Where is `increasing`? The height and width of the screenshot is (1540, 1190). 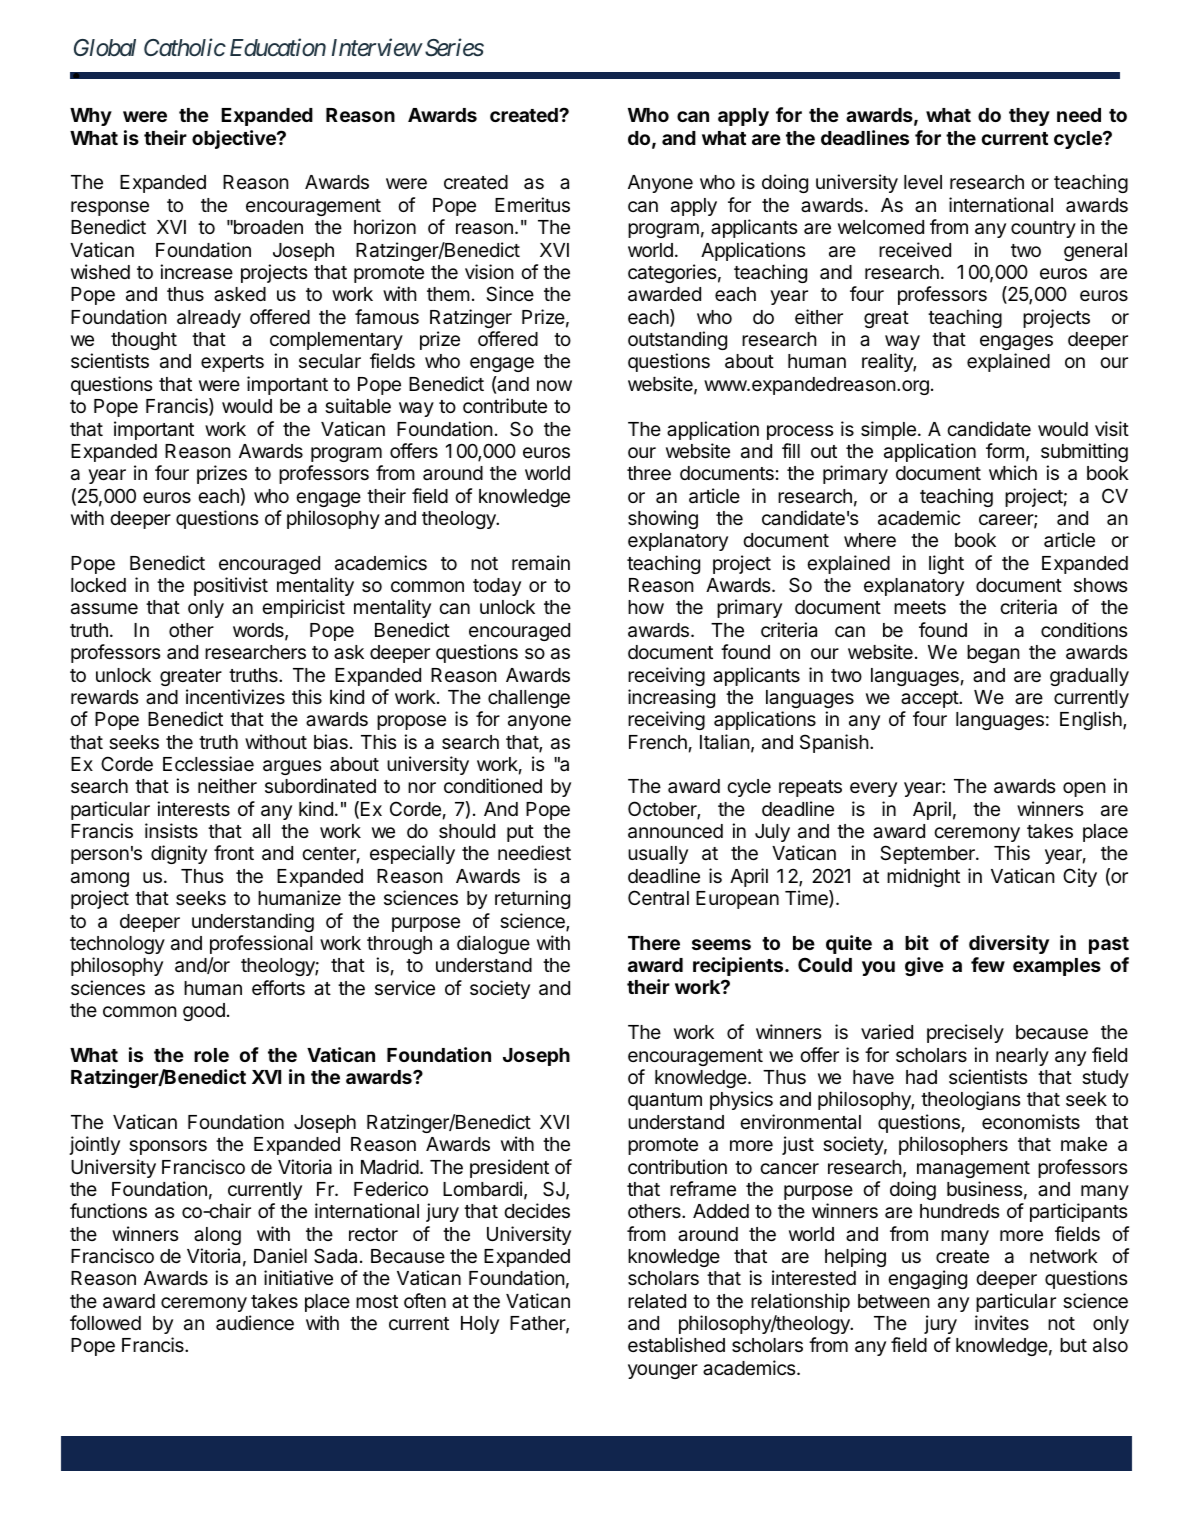
increasing is located at coordinates (671, 698).
